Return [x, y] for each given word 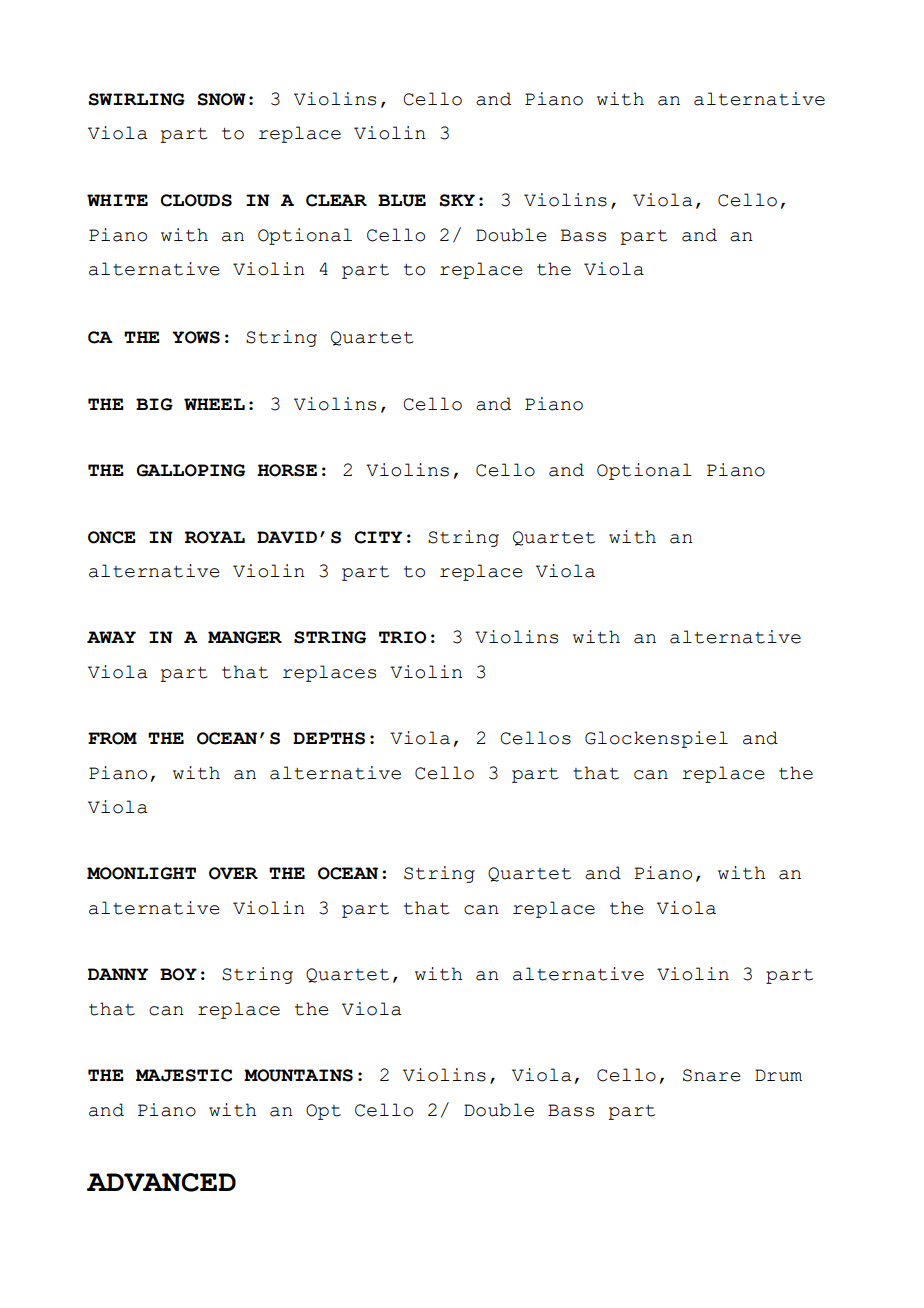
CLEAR [336, 200]
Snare [712, 1075]
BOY [178, 974]
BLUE [402, 200]
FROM [112, 738]
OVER [233, 873]
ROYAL [215, 537]
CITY [378, 537]
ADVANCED [161, 1182]
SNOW [221, 99]
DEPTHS [329, 738]
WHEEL [214, 404]
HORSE [287, 470]
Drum [778, 1075]
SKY [457, 200]
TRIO [402, 637]
